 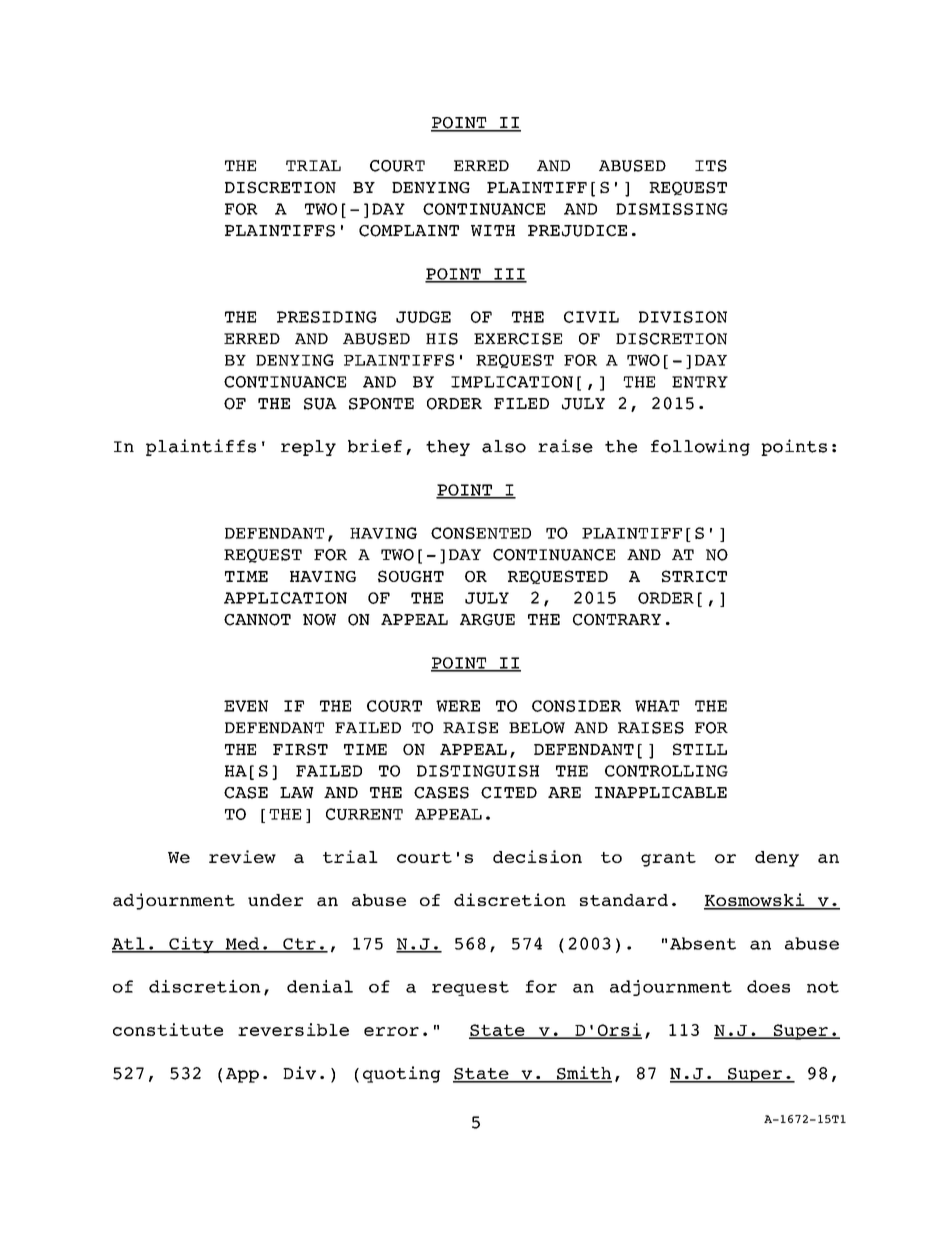 I want to click on review, so click(x=242, y=856).
